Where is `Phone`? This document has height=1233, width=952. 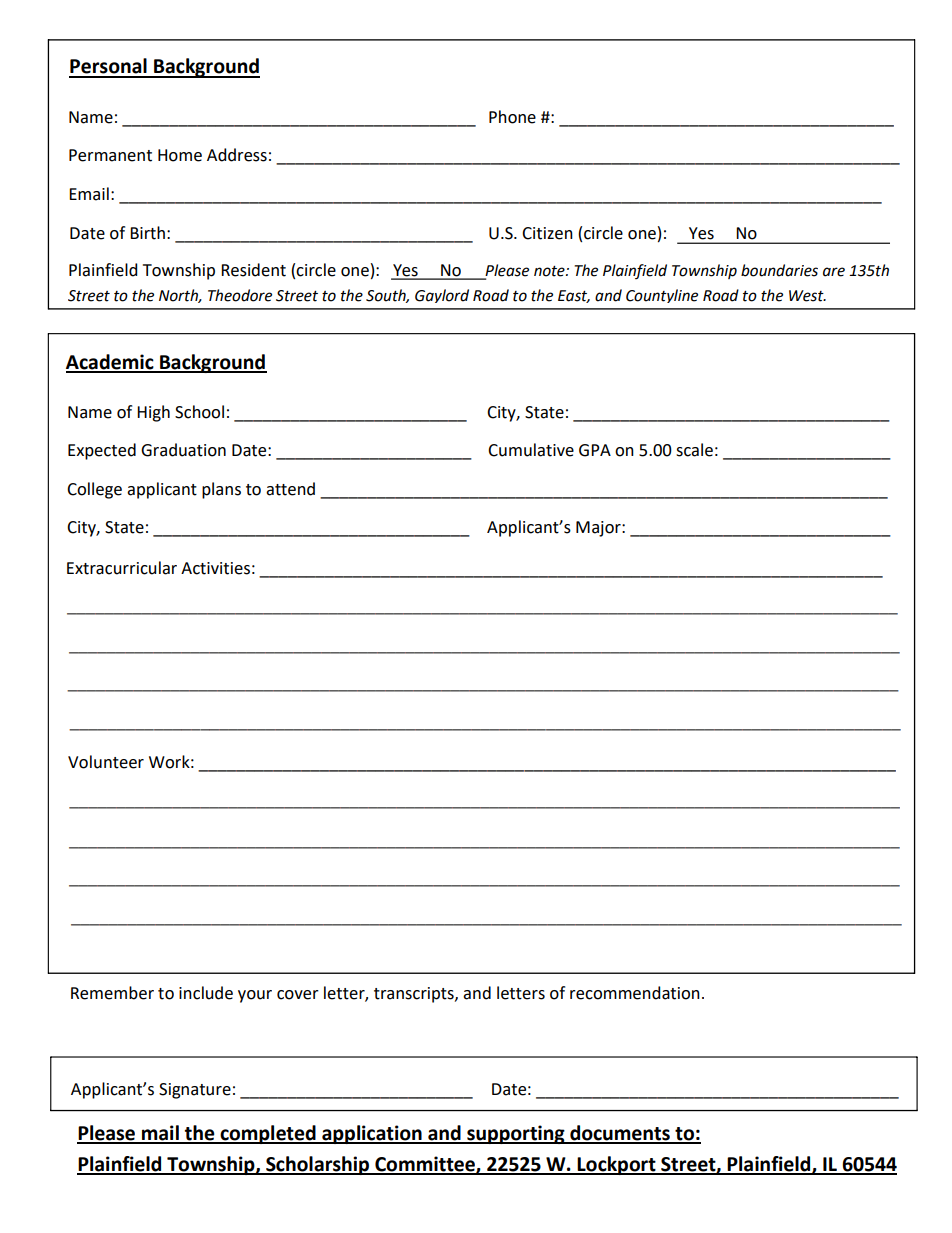 Phone is located at coordinates (512, 117).
